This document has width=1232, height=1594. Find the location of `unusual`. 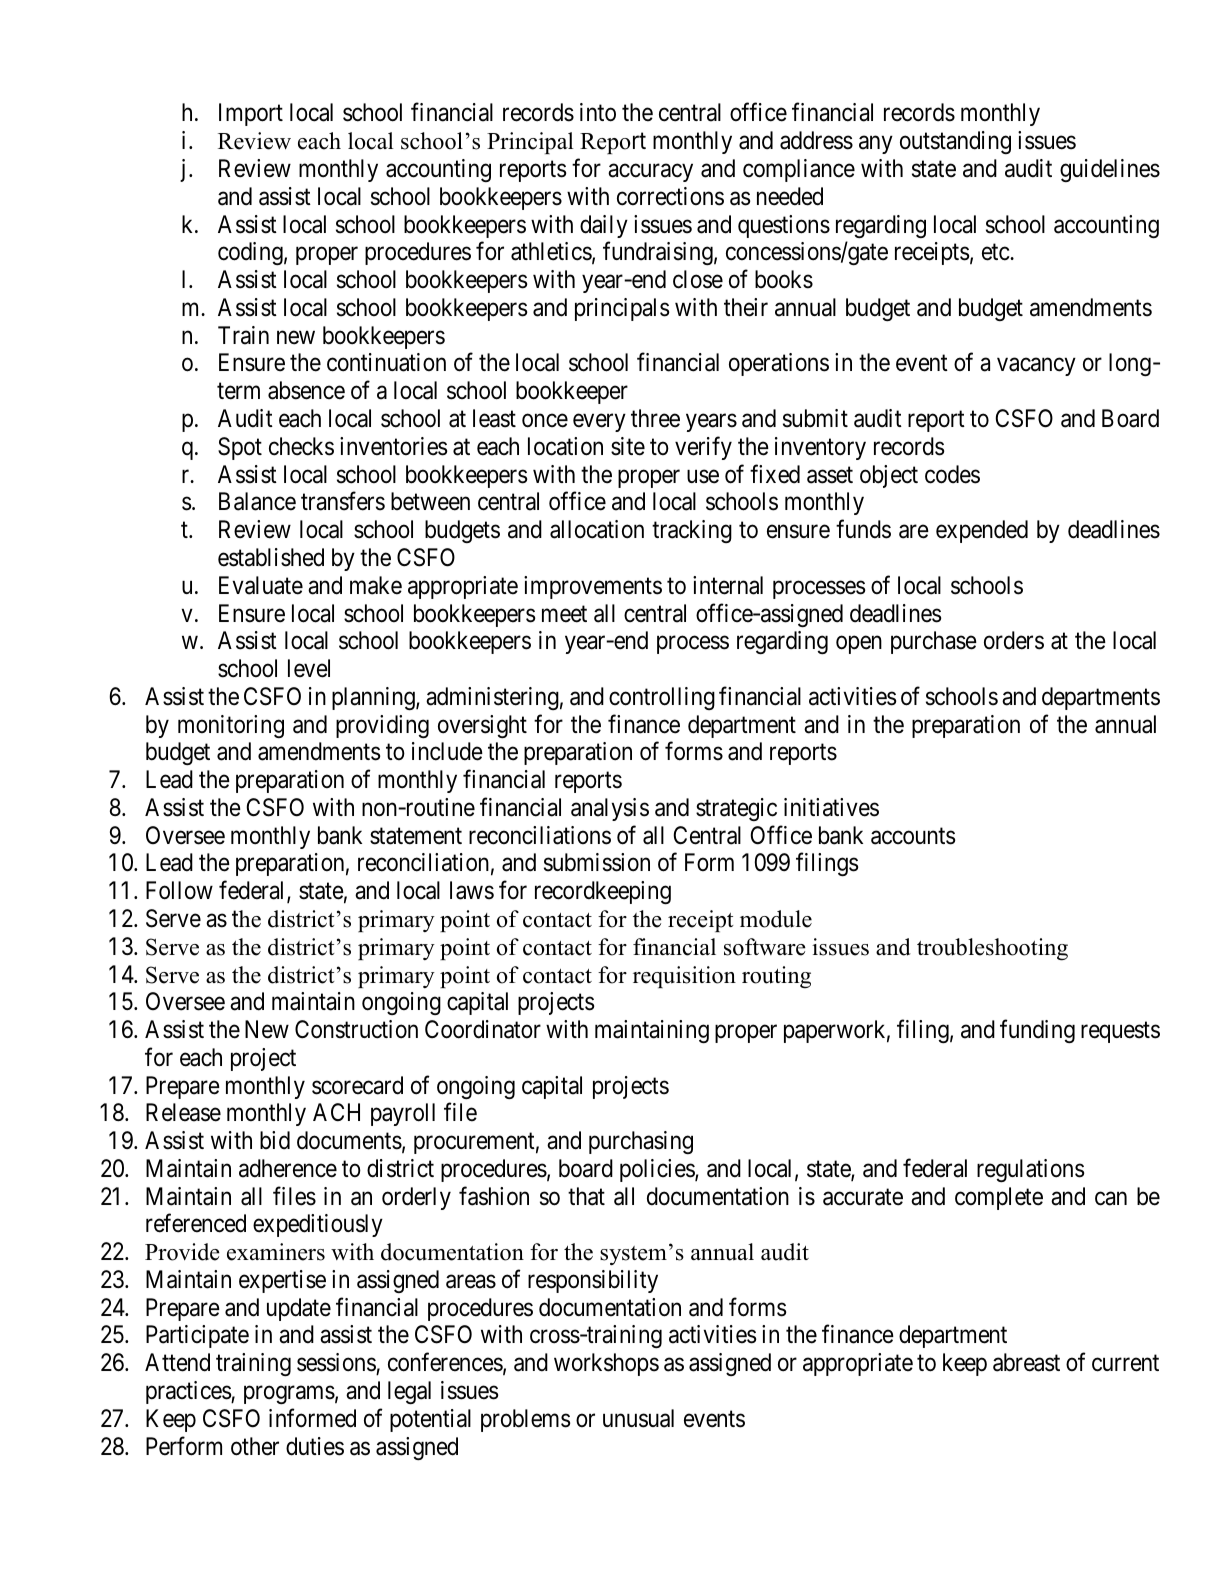

unusual is located at coordinates (638, 1418).
